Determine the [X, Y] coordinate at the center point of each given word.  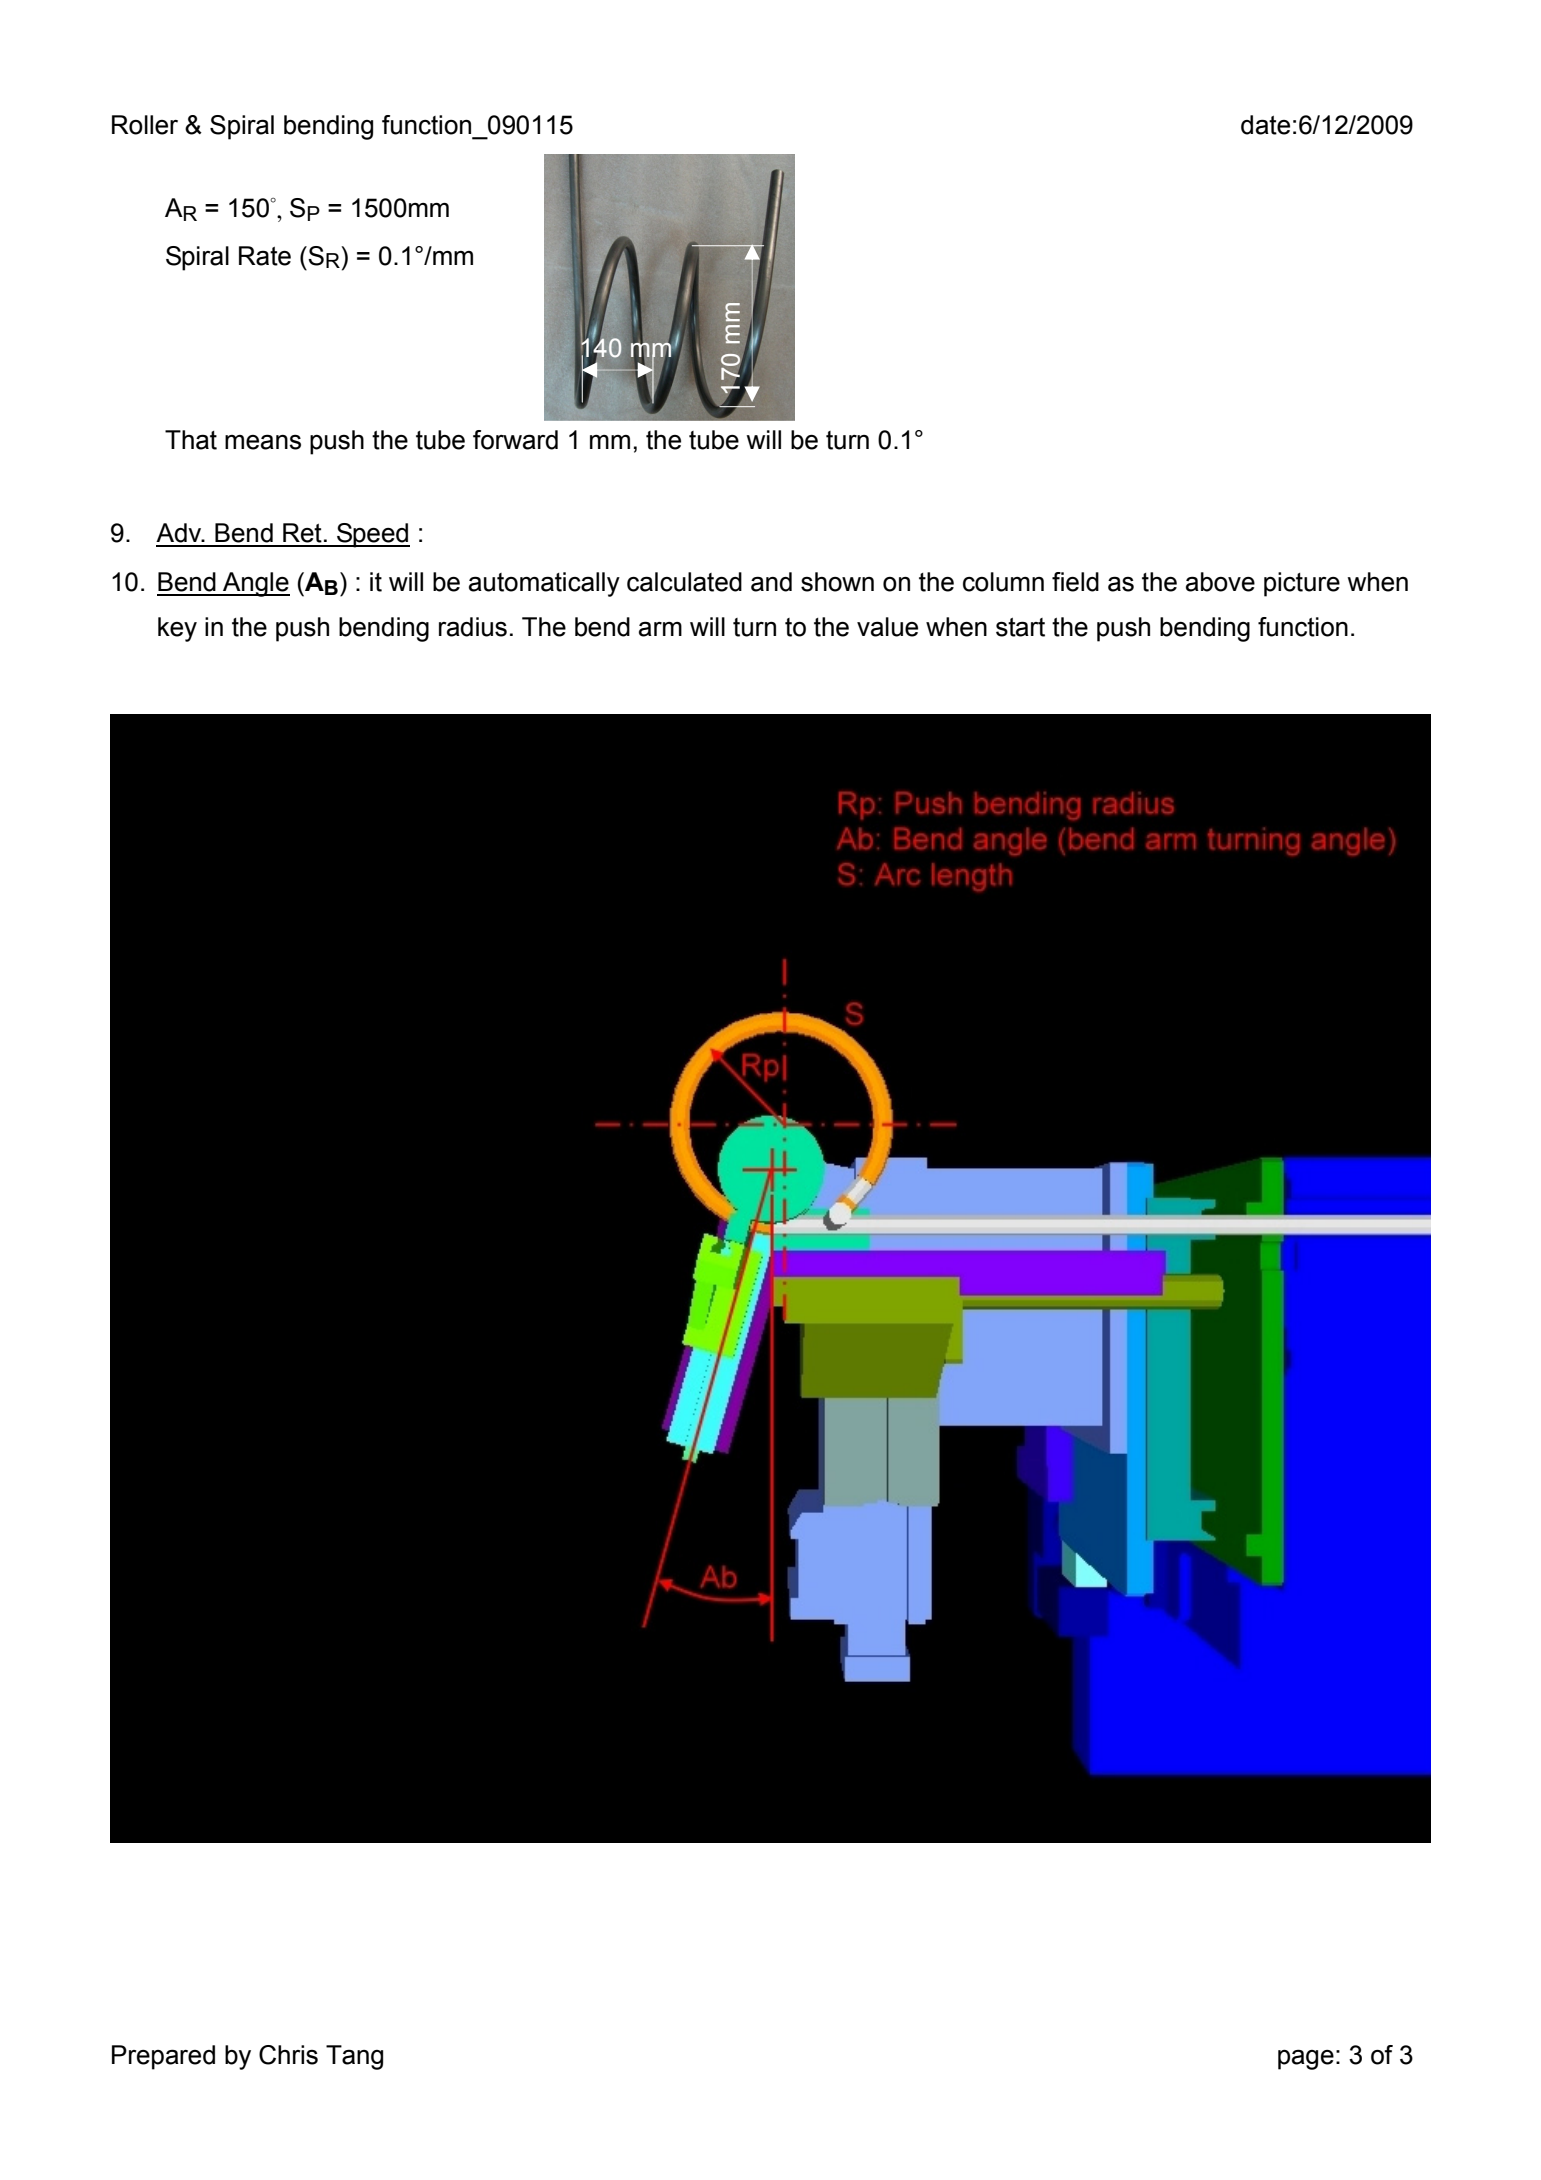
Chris [288, 2055]
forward [515, 440]
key [177, 629]
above [1220, 582]
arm [660, 629]
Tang [354, 2057]
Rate [265, 256]
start [1020, 627]
